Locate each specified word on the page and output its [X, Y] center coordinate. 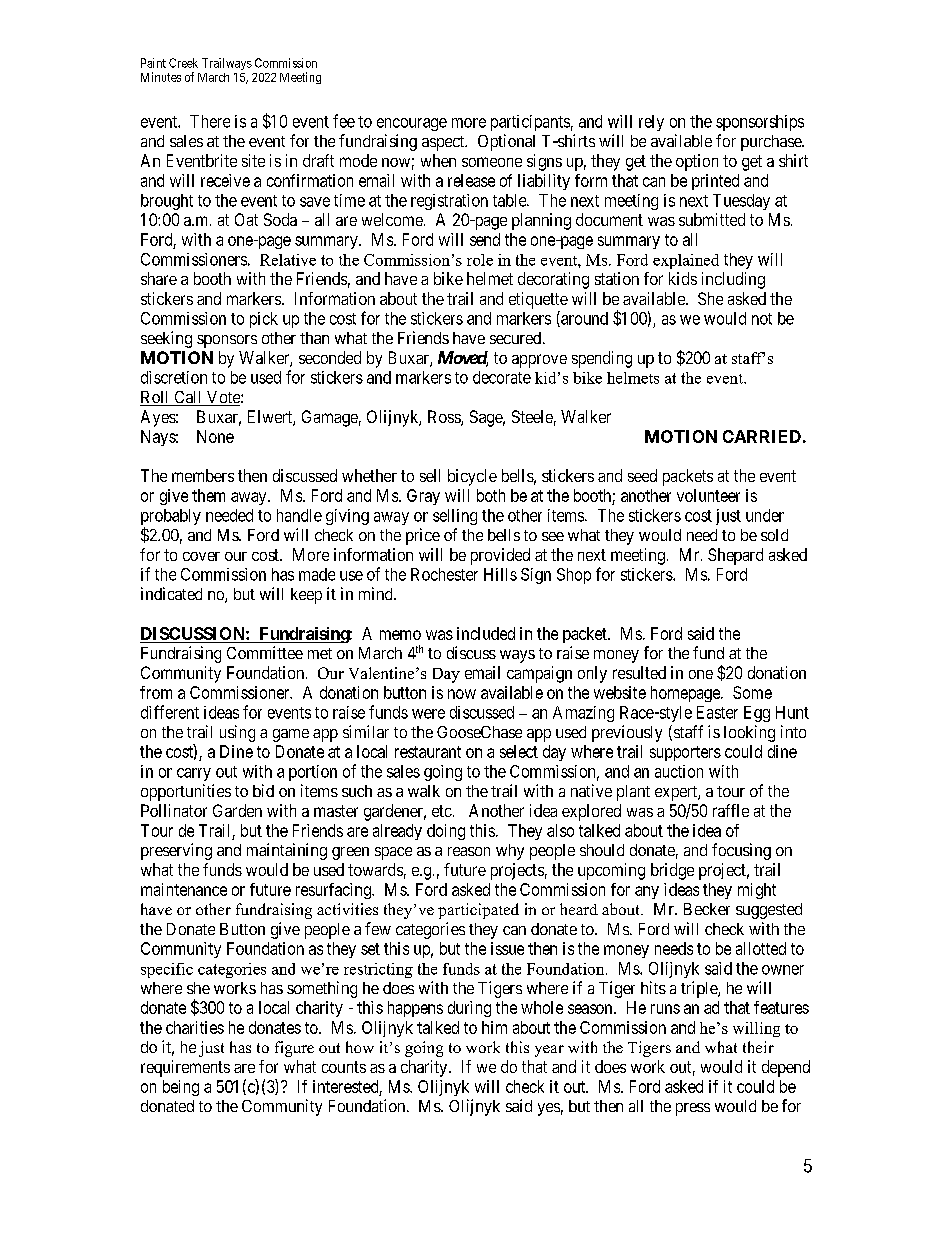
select [519, 751]
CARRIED [762, 436]
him [494, 1027]
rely [651, 123]
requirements [185, 1068]
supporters [685, 753]
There [210, 121]
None [215, 436]
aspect [444, 143]
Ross [445, 418]
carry [194, 774]
